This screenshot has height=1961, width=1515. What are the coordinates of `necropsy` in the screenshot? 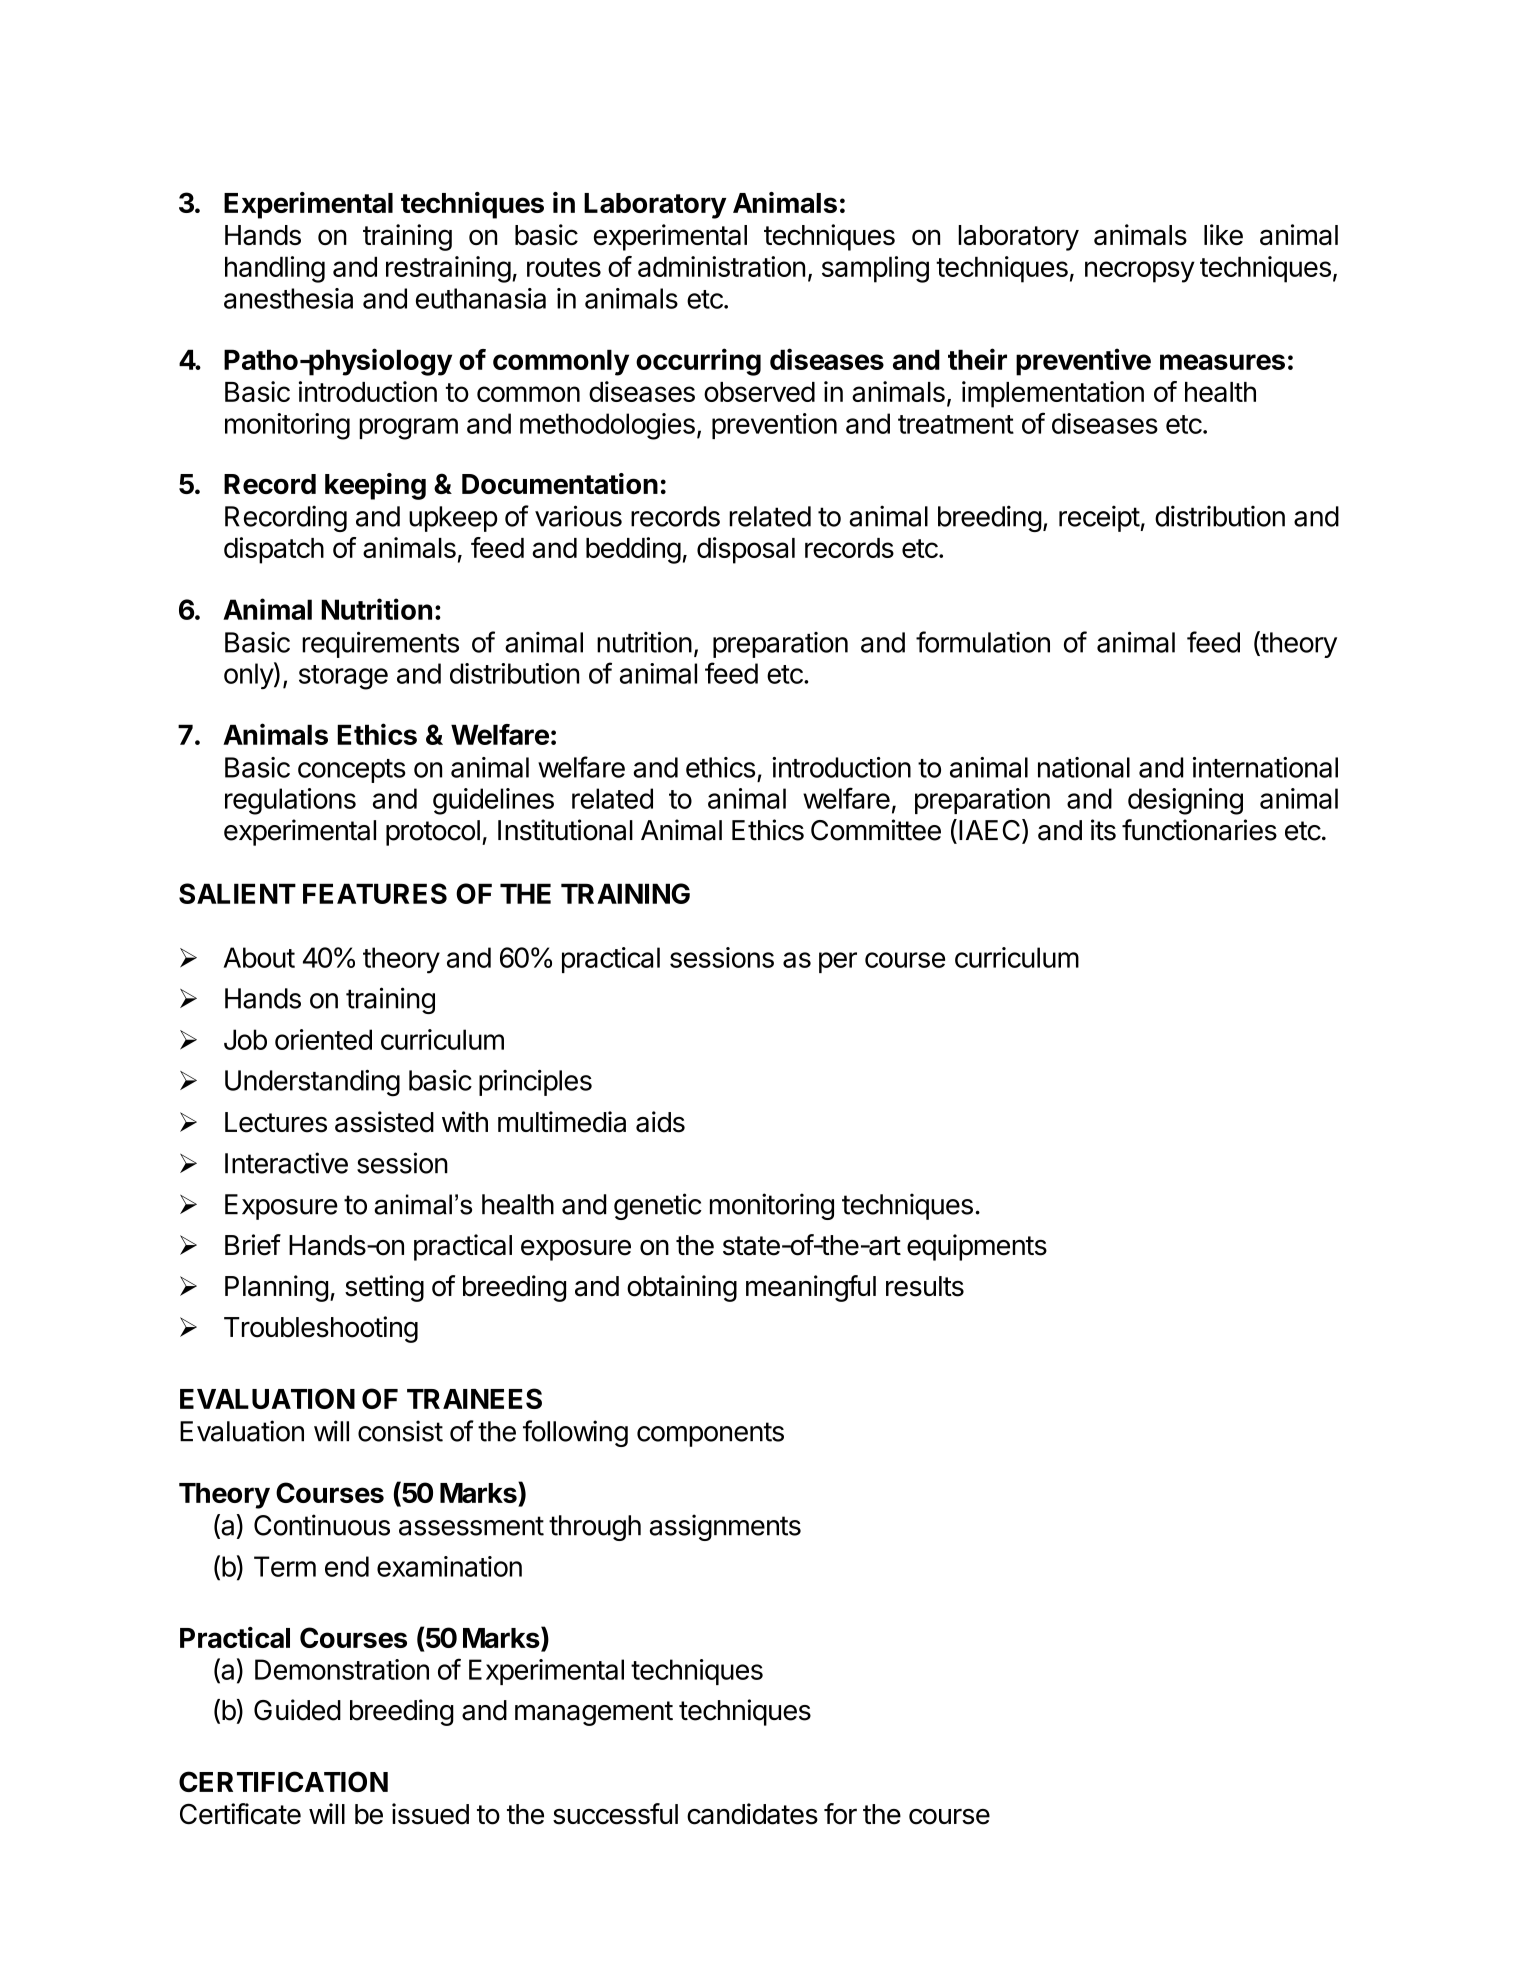 It's located at (1140, 272).
